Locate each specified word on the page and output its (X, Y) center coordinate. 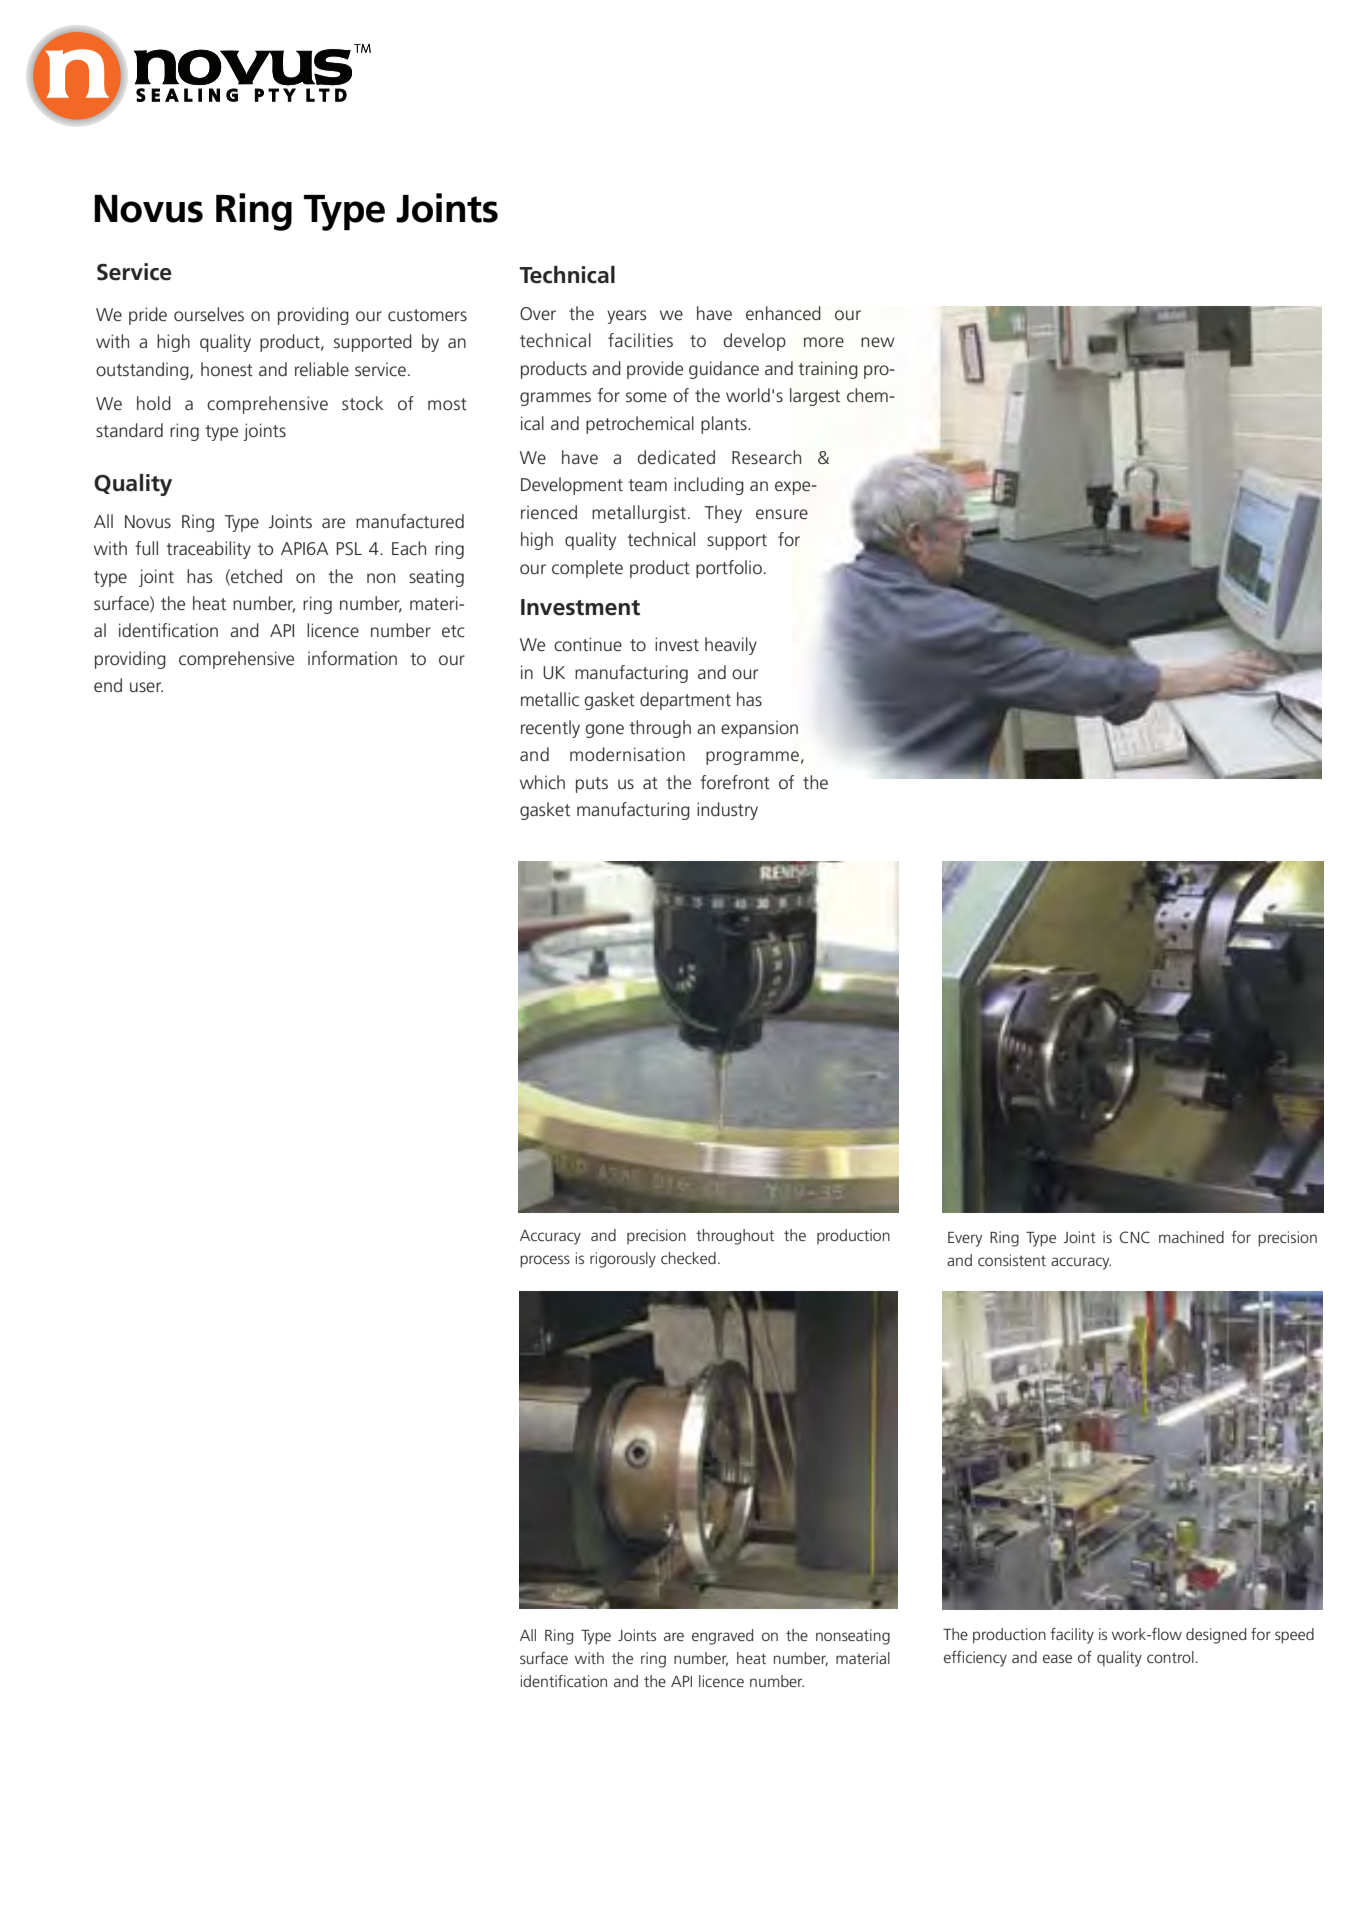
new (878, 342)
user (146, 687)
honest (227, 369)
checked (688, 1258)
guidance (724, 370)
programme (752, 758)
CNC (1135, 1237)
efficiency (975, 1659)
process (545, 1261)
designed (1216, 1636)
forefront (735, 782)
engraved (722, 1637)
